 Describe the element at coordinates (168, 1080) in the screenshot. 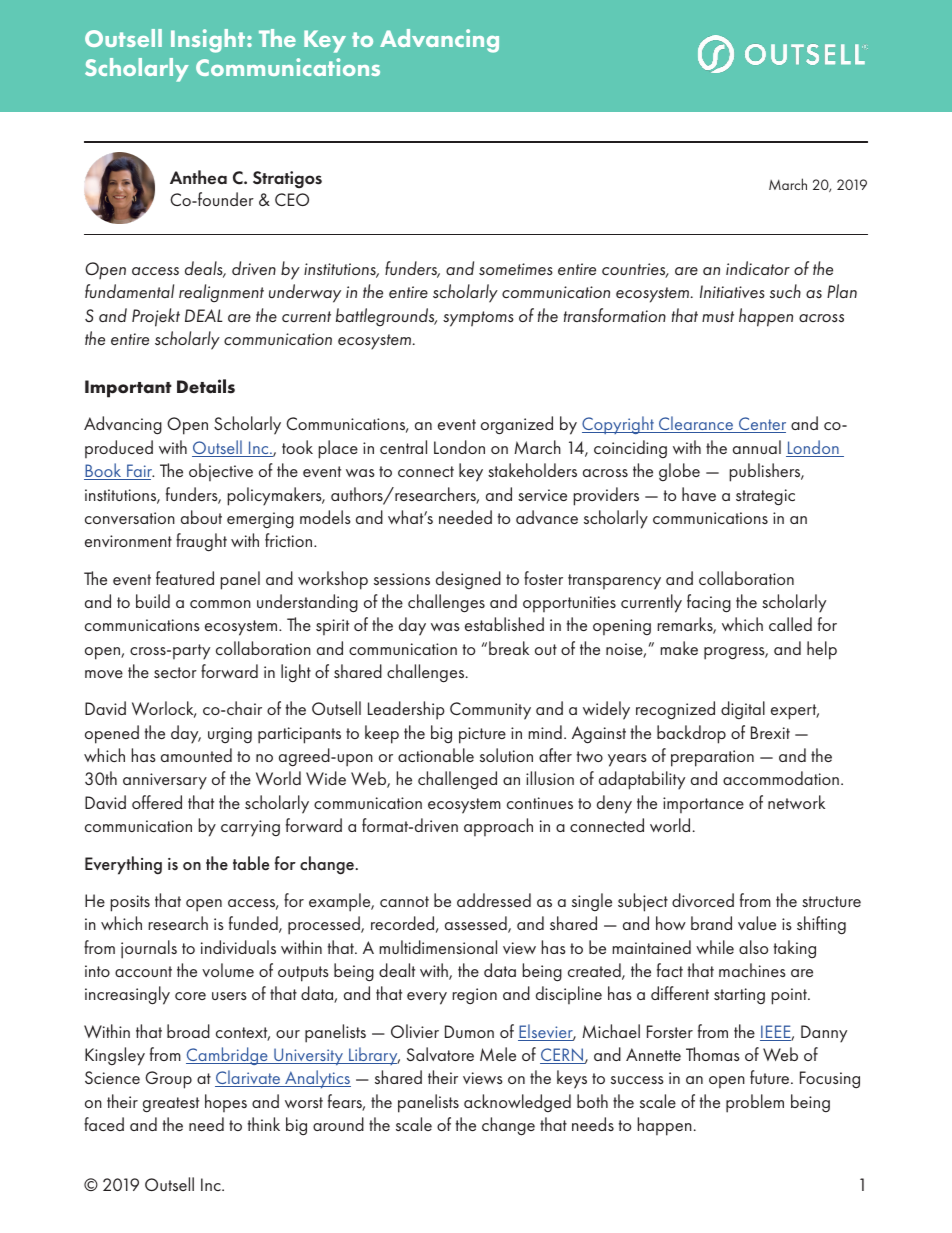

I see `Group` at that location.
